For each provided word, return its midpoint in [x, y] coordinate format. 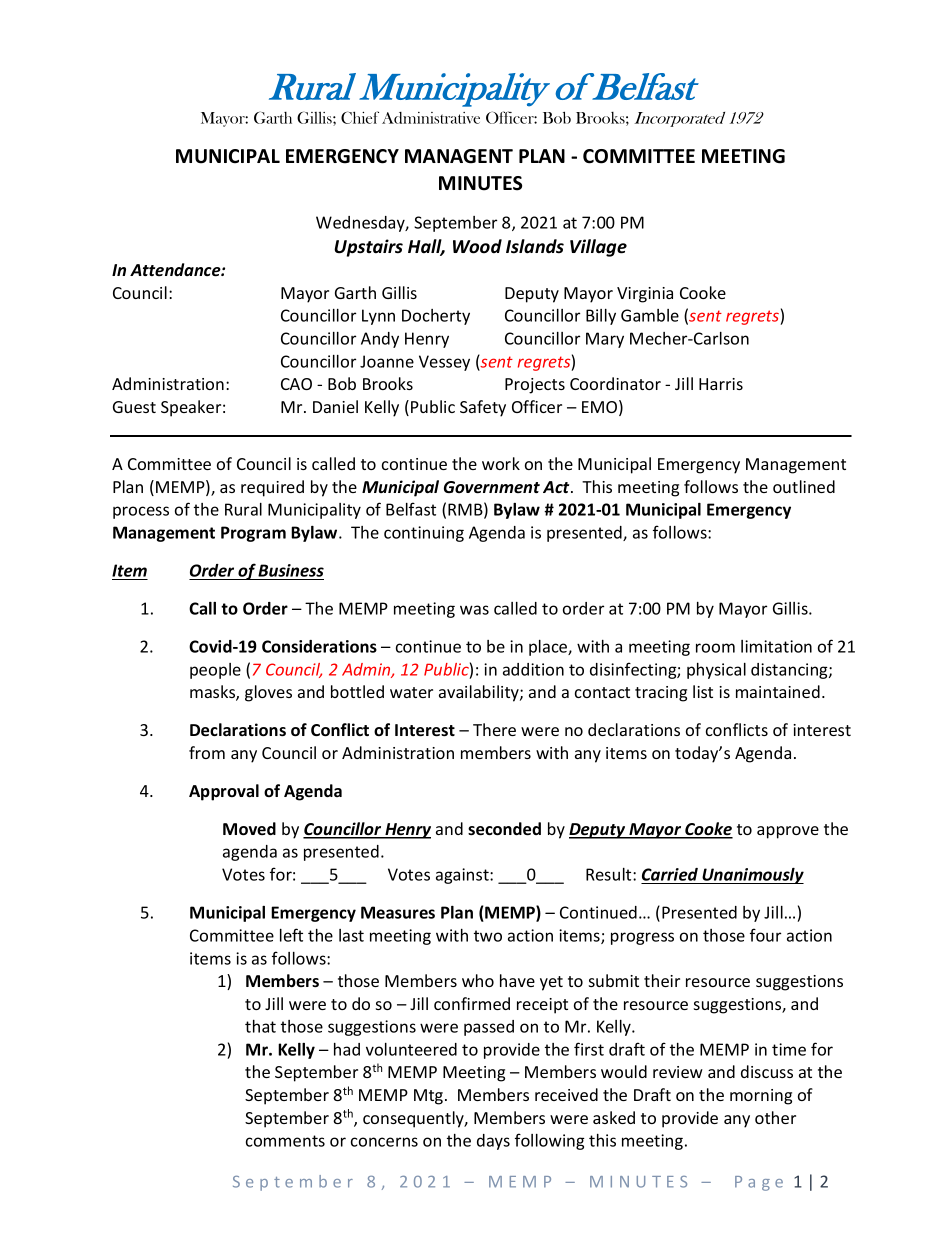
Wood [477, 246]
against [463, 876]
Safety [483, 408]
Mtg [430, 1097]
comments [285, 1141]
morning [761, 1097]
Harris [721, 384]
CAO [296, 384]
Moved [249, 829]
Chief [360, 117]
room [715, 648]
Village [598, 248]
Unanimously [752, 876]
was [474, 610]
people [215, 671]
